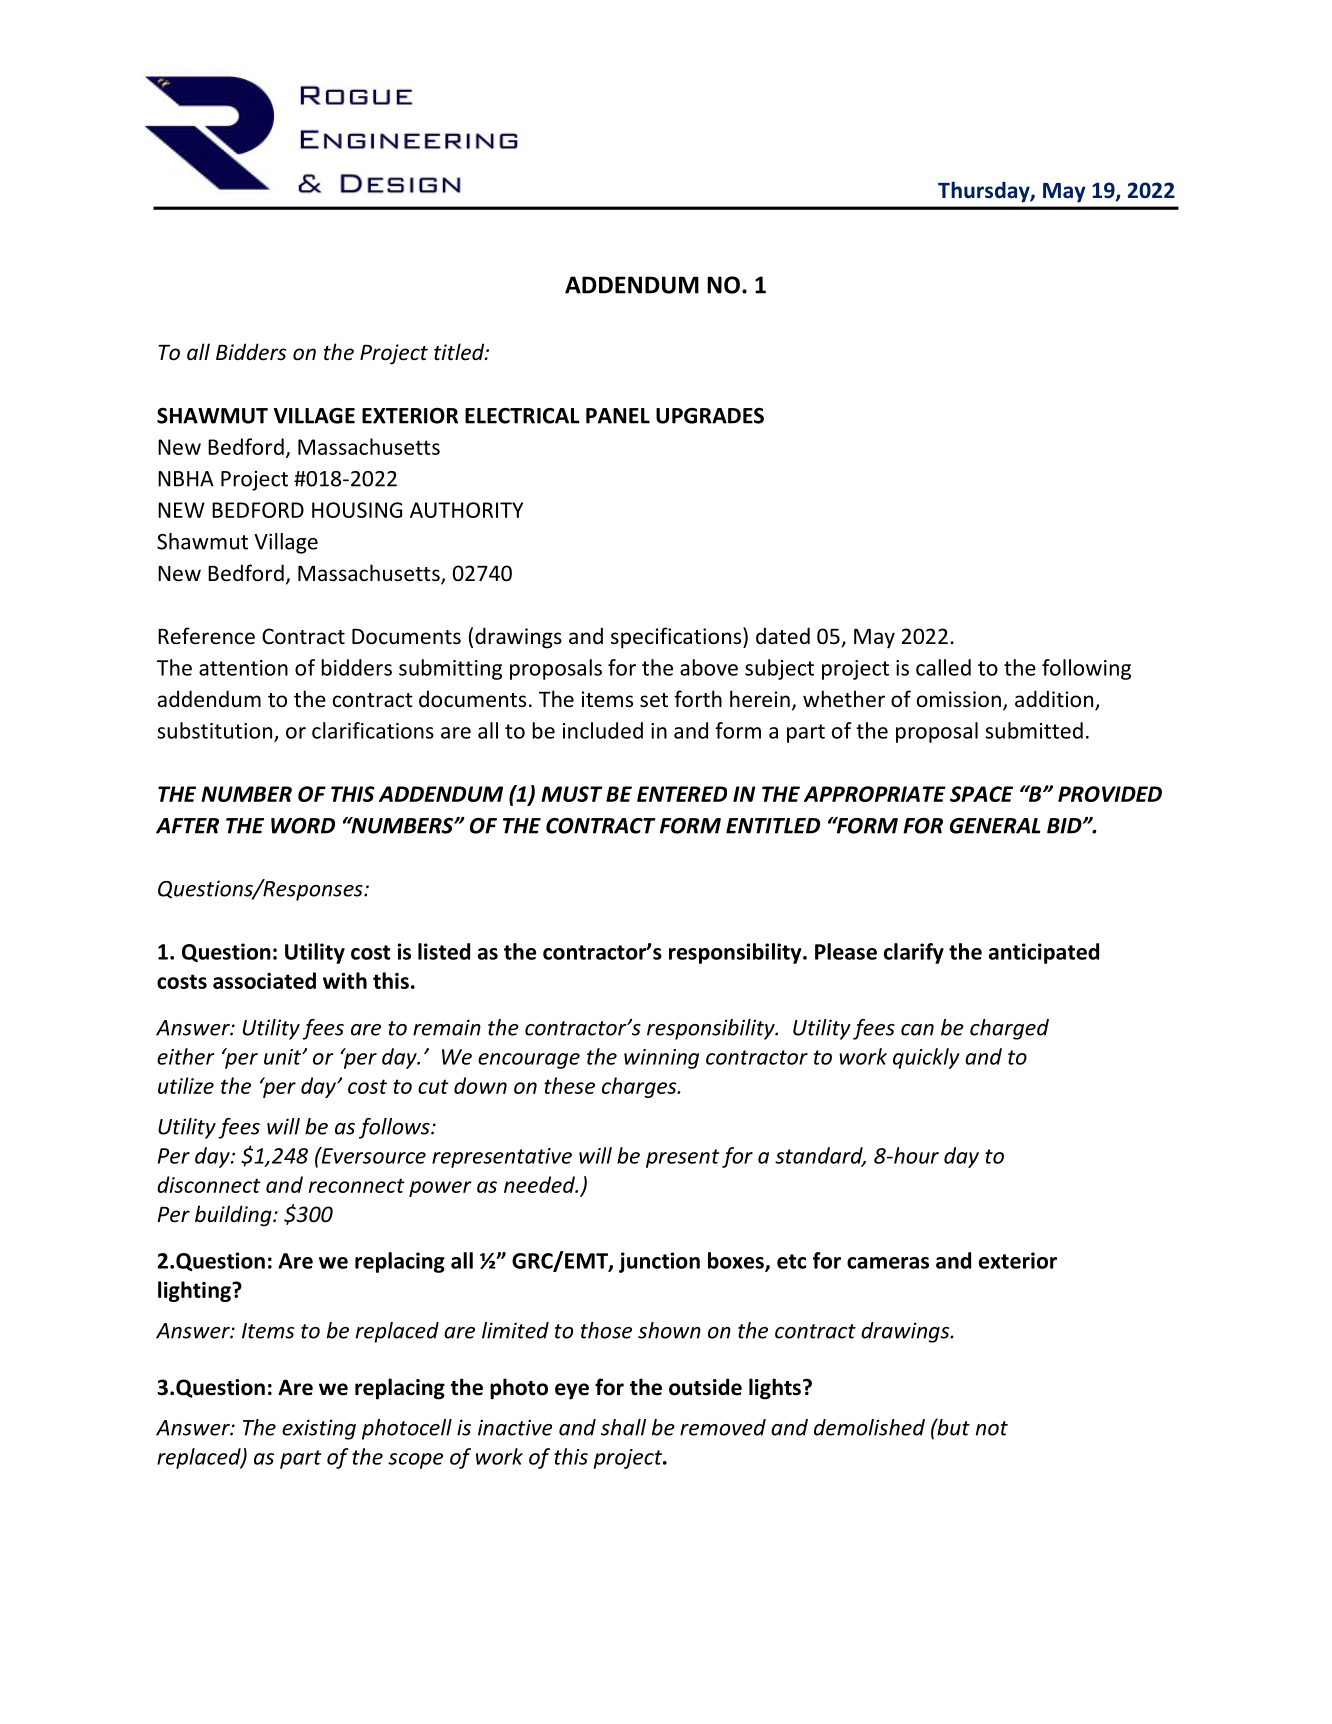  What do you see at coordinates (1044, 953) in the page?
I see `anticipated` at bounding box center [1044, 953].
